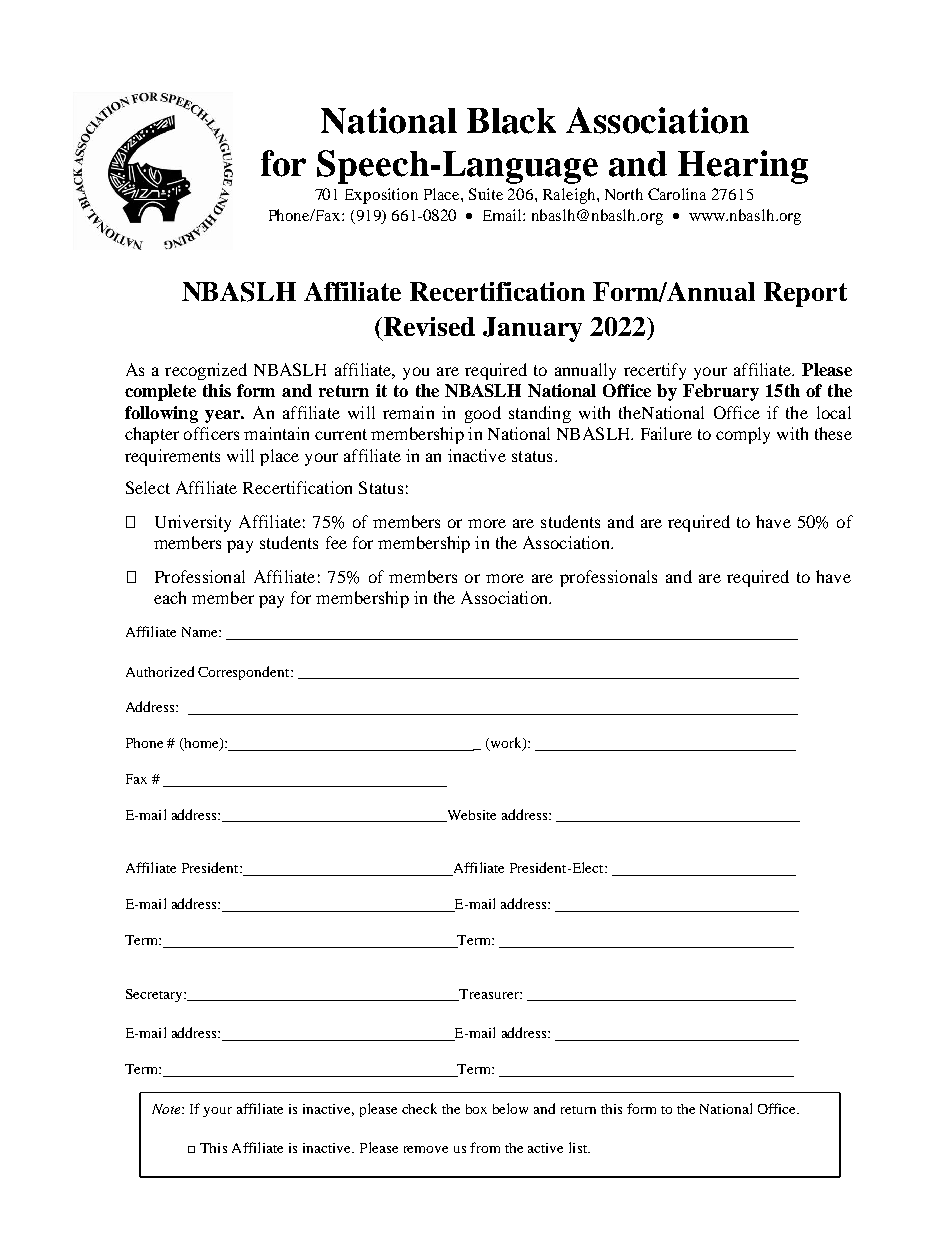  I want to click on Name, so click(201, 632).
